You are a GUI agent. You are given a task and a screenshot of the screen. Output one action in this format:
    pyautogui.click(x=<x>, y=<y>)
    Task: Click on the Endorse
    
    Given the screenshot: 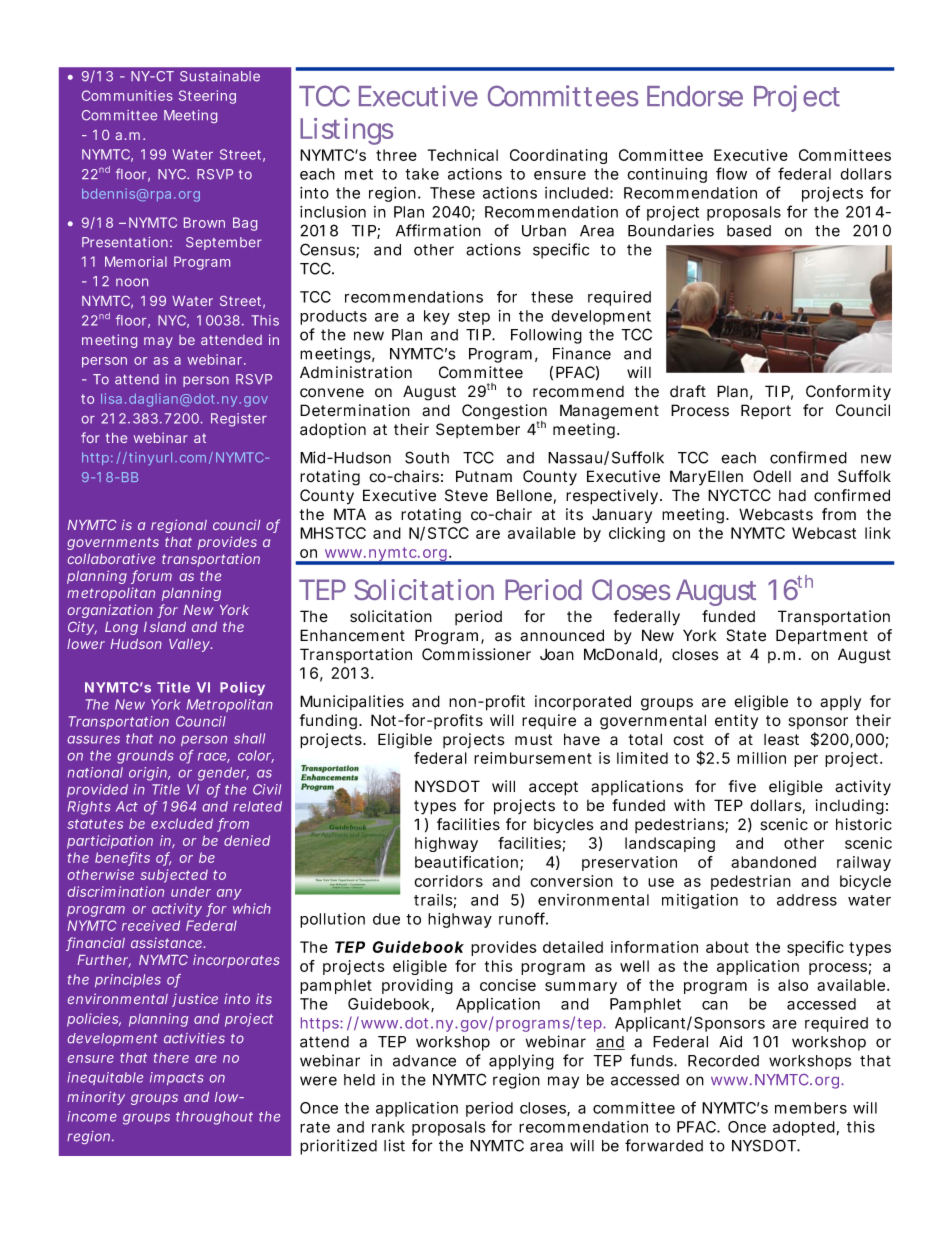 What is the action you would take?
    pyautogui.click(x=695, y=96)
